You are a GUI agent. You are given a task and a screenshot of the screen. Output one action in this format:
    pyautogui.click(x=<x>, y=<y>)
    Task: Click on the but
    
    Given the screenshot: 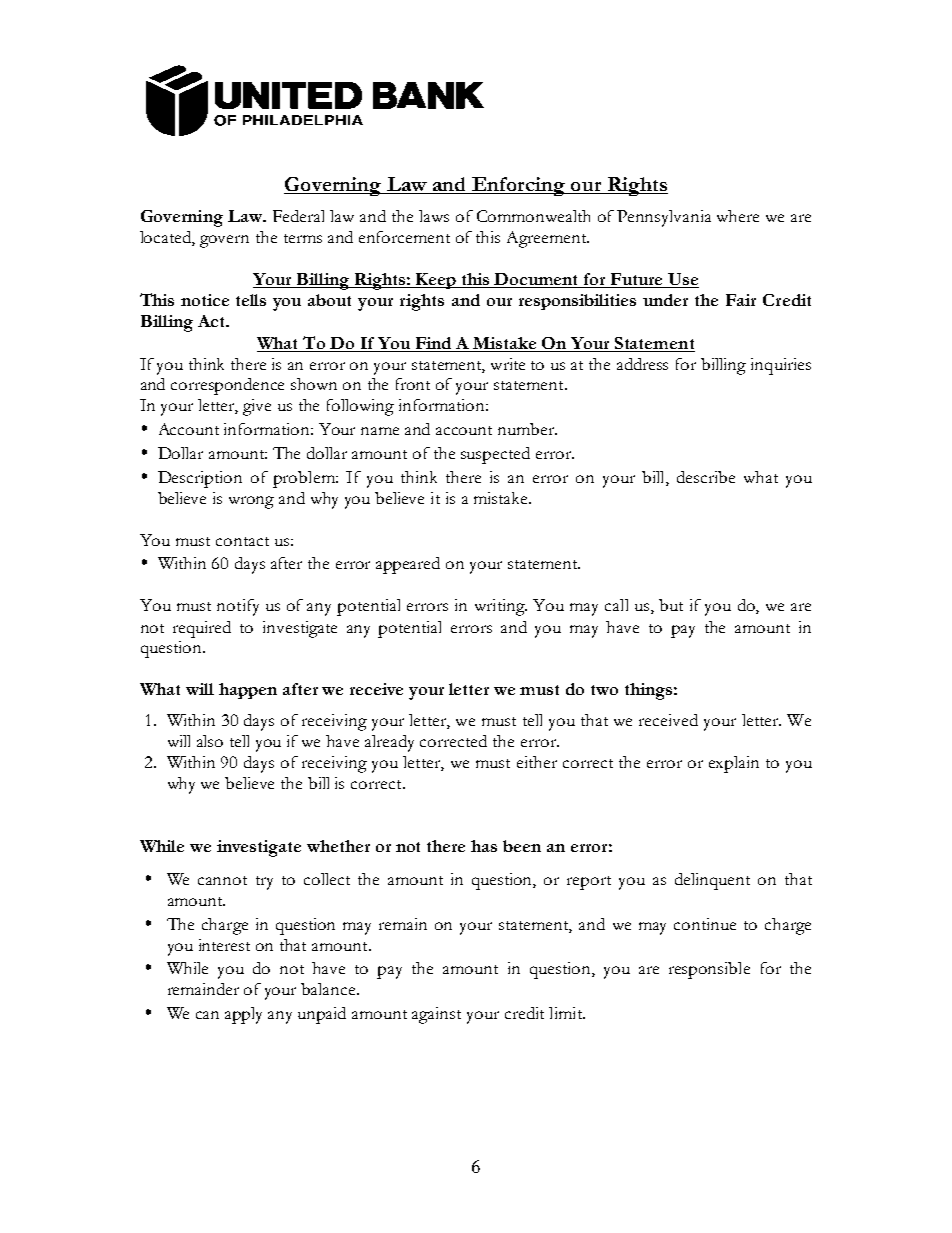 What is the action you would take?
    pyautogui.click(x=671, y=605)
